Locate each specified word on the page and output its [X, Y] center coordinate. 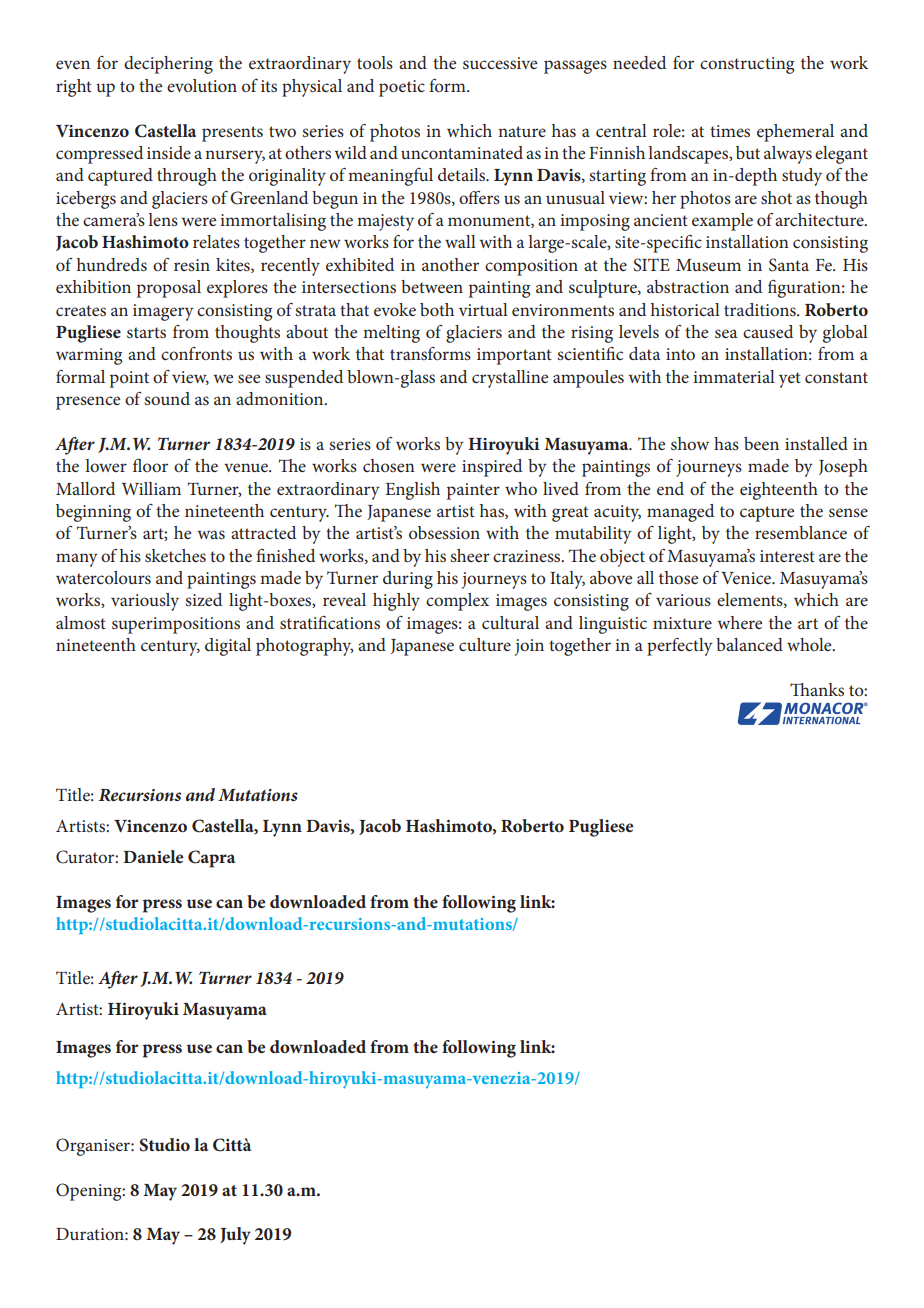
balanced [749, 644]
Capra [211, 859]
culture [485, 644]
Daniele [153, 856]
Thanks [817, 689]
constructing [747, 65]
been [761, 443]
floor [150, 465]
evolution [202, 85]
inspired [492, 468]
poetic [402, 88]
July [235, 1236]
